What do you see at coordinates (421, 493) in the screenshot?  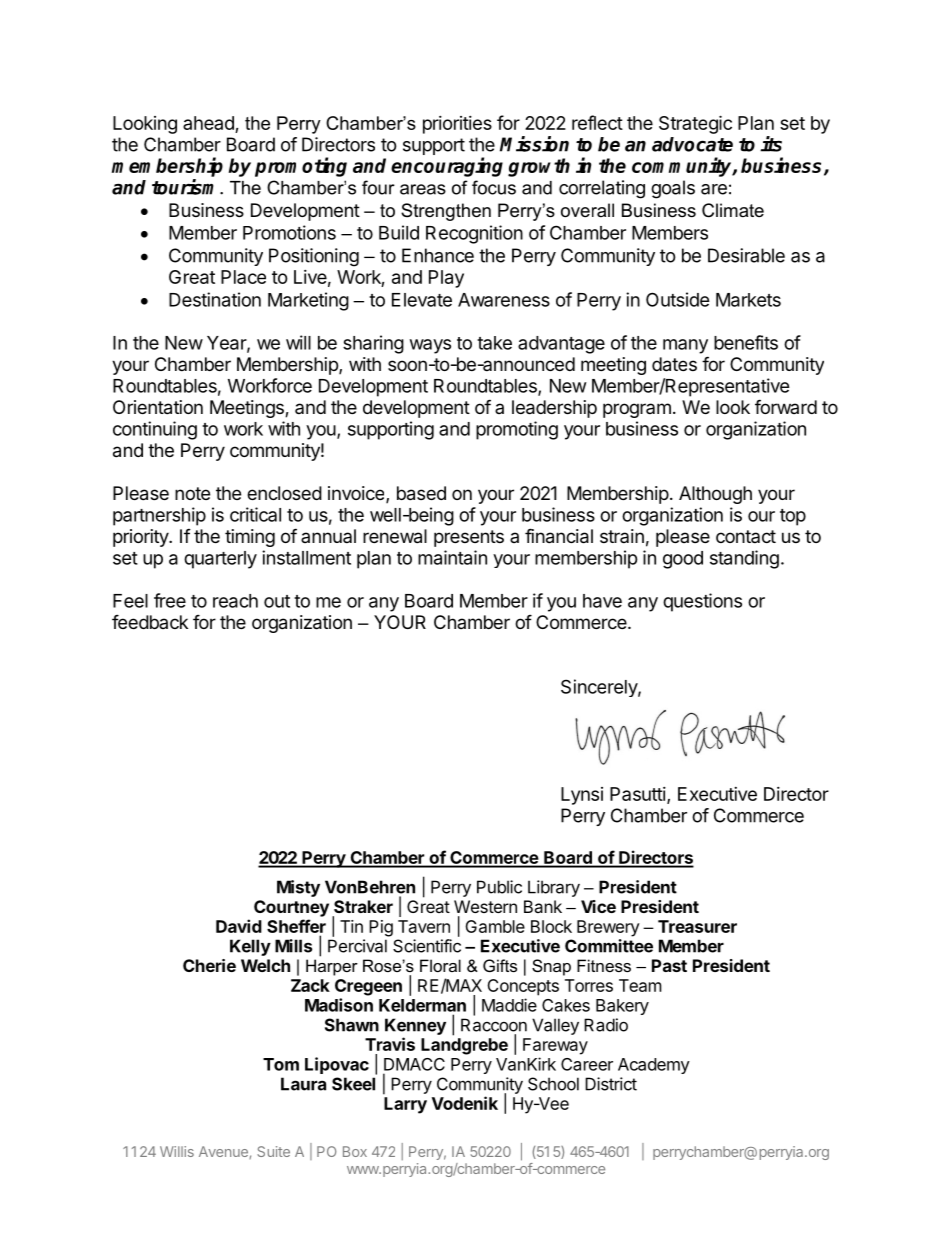 I see `based` at bounding box center [421, 493].
